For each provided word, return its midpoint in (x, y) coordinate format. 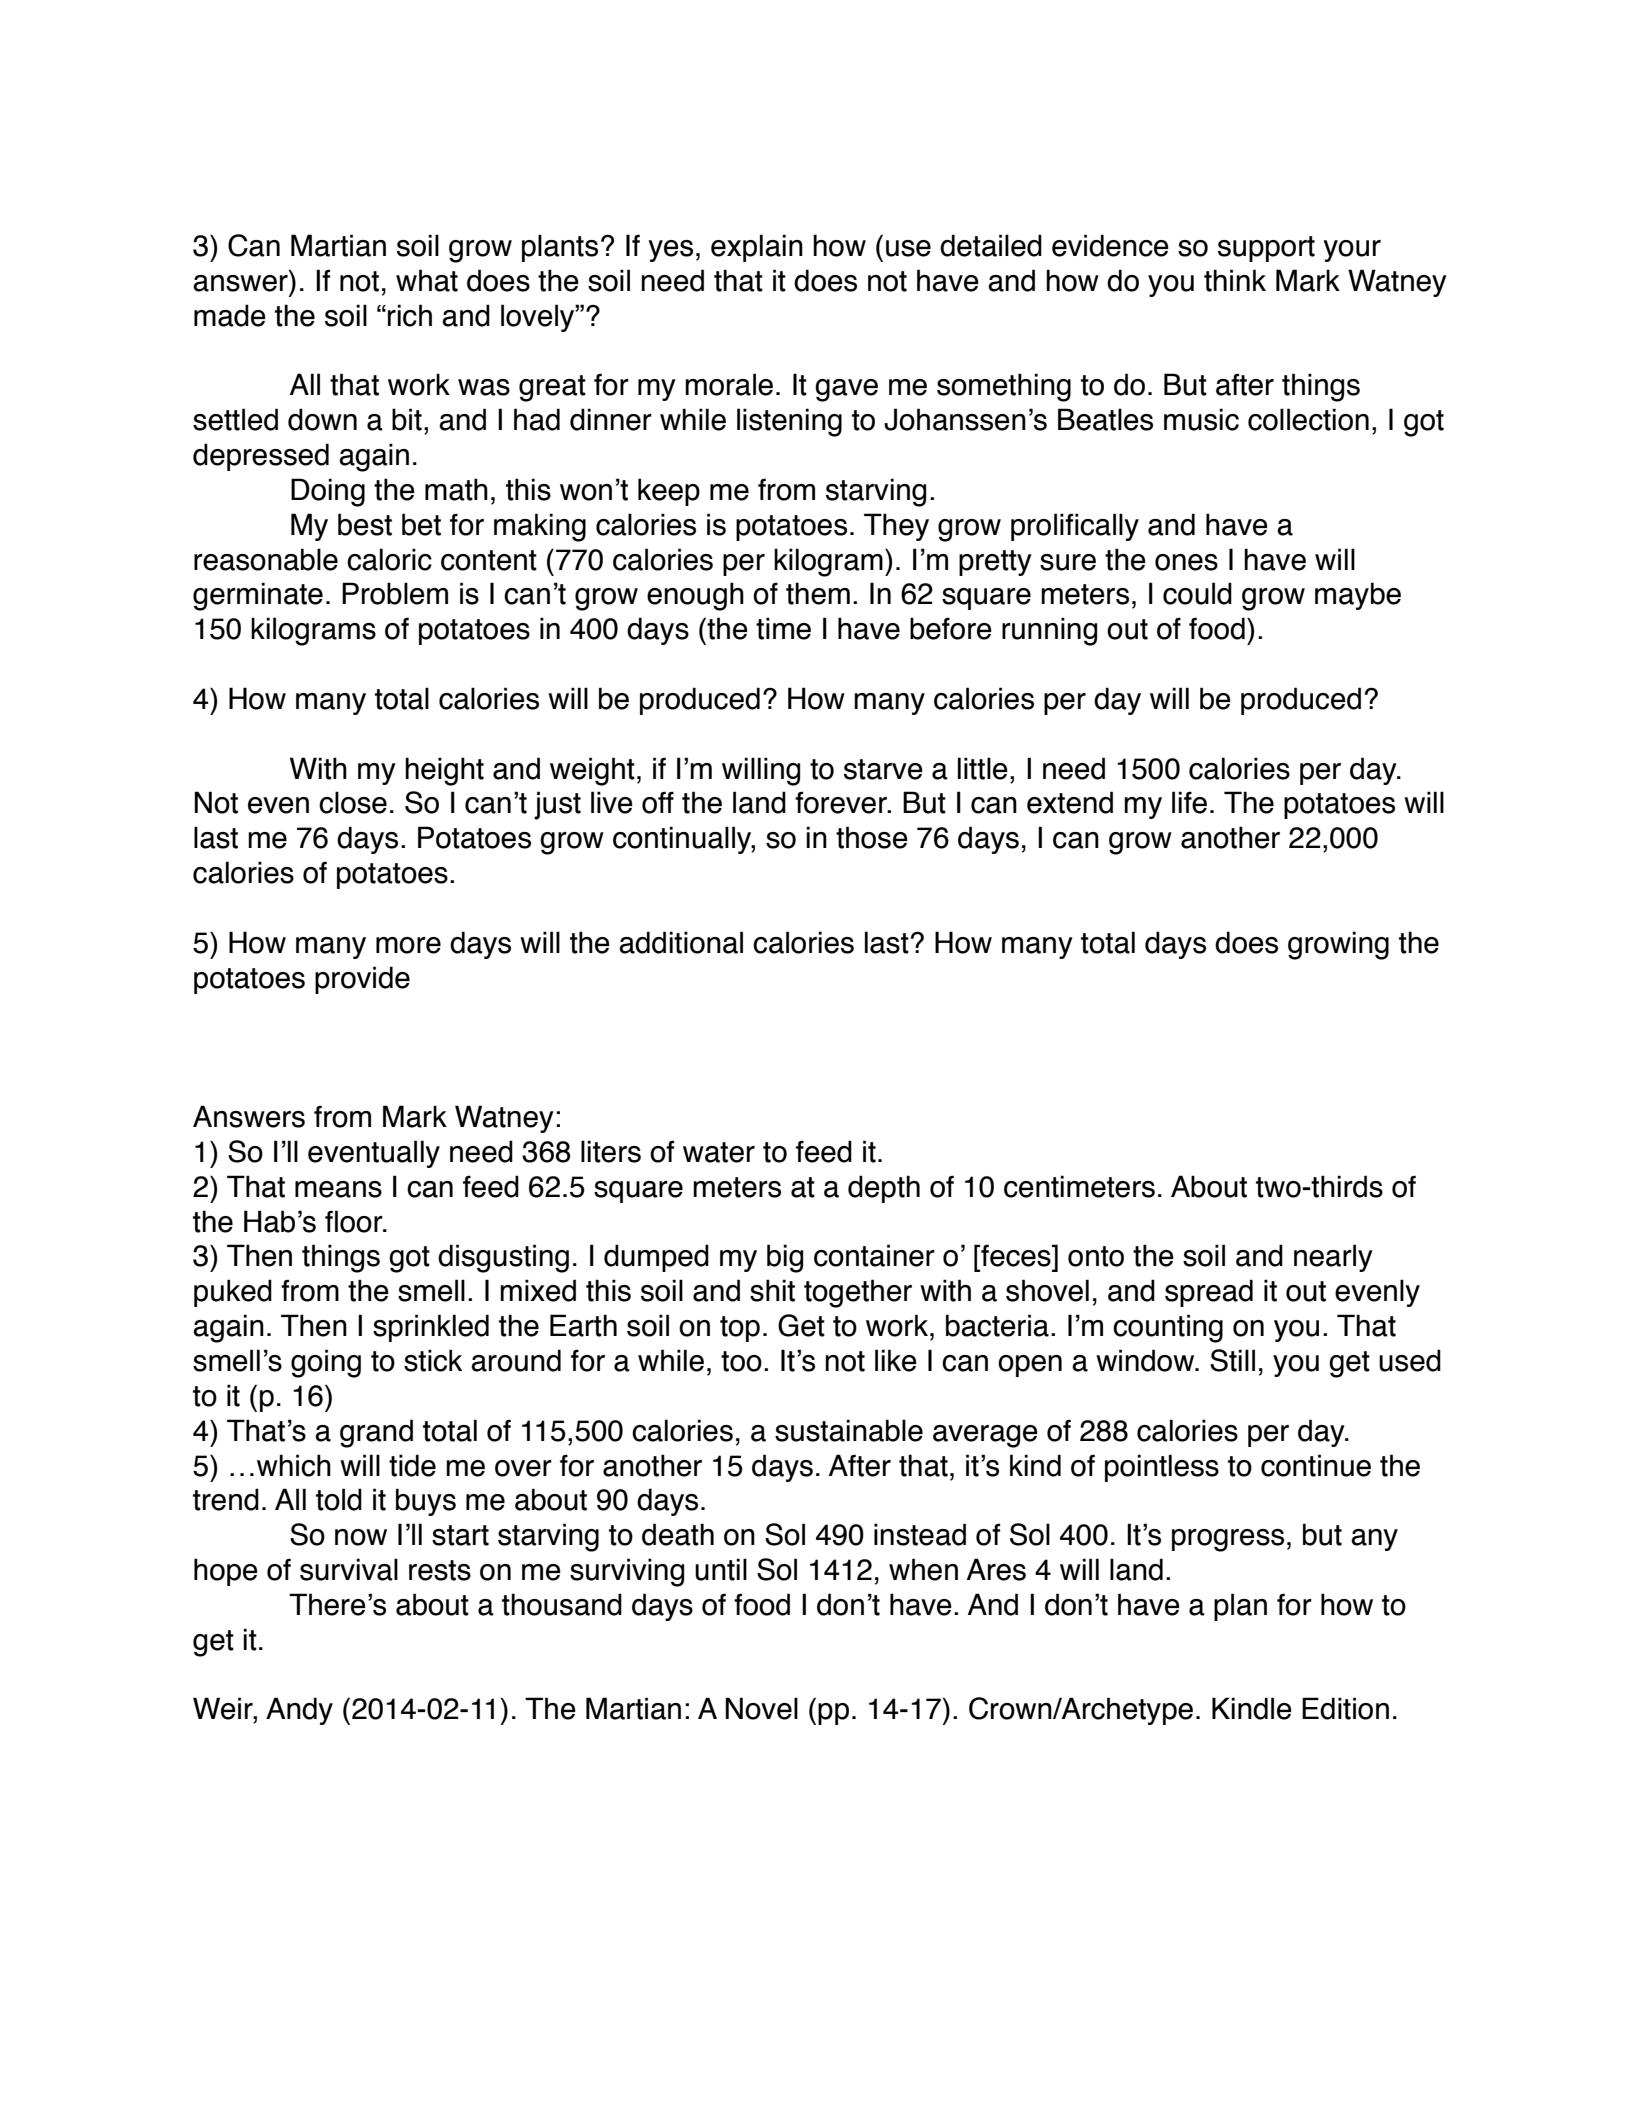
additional (681, 942)
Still (1232, 1360)
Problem (395, 593)
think (1235, 280)
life (1189, 802)
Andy (299, 1711)
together (858, 1293)
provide (362, 980)
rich (410, 315)
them (818, 593)
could (1197, 593)
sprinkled (431, 1328)
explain (757, 248)
